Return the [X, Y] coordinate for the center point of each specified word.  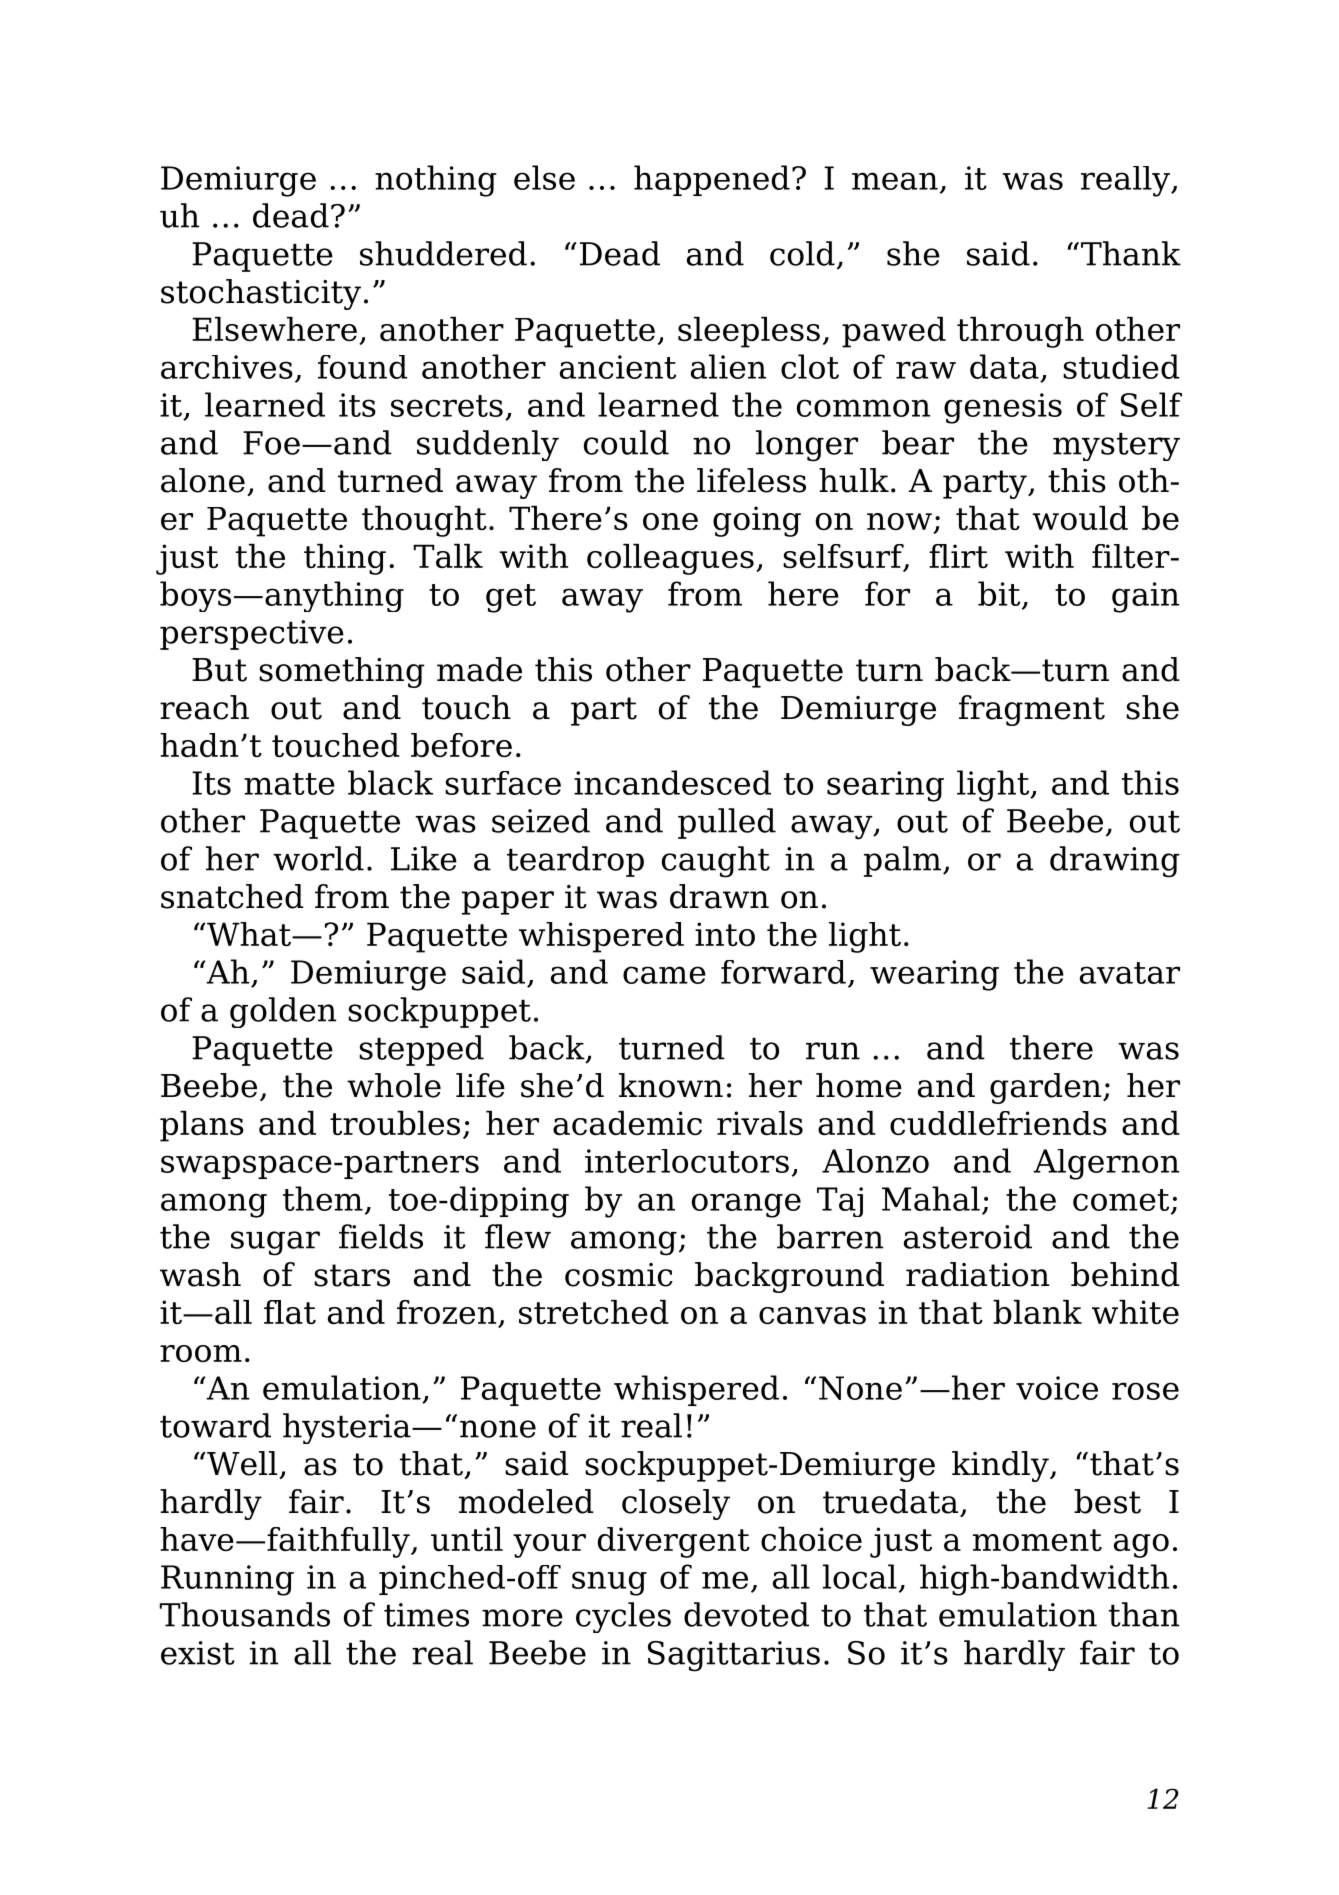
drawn [719, 896]
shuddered [443, 253]
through [1020, 332]
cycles [623, 1617]
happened [712, 180]
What [249, 934]
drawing [1115, 862]
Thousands [245, 1614]
